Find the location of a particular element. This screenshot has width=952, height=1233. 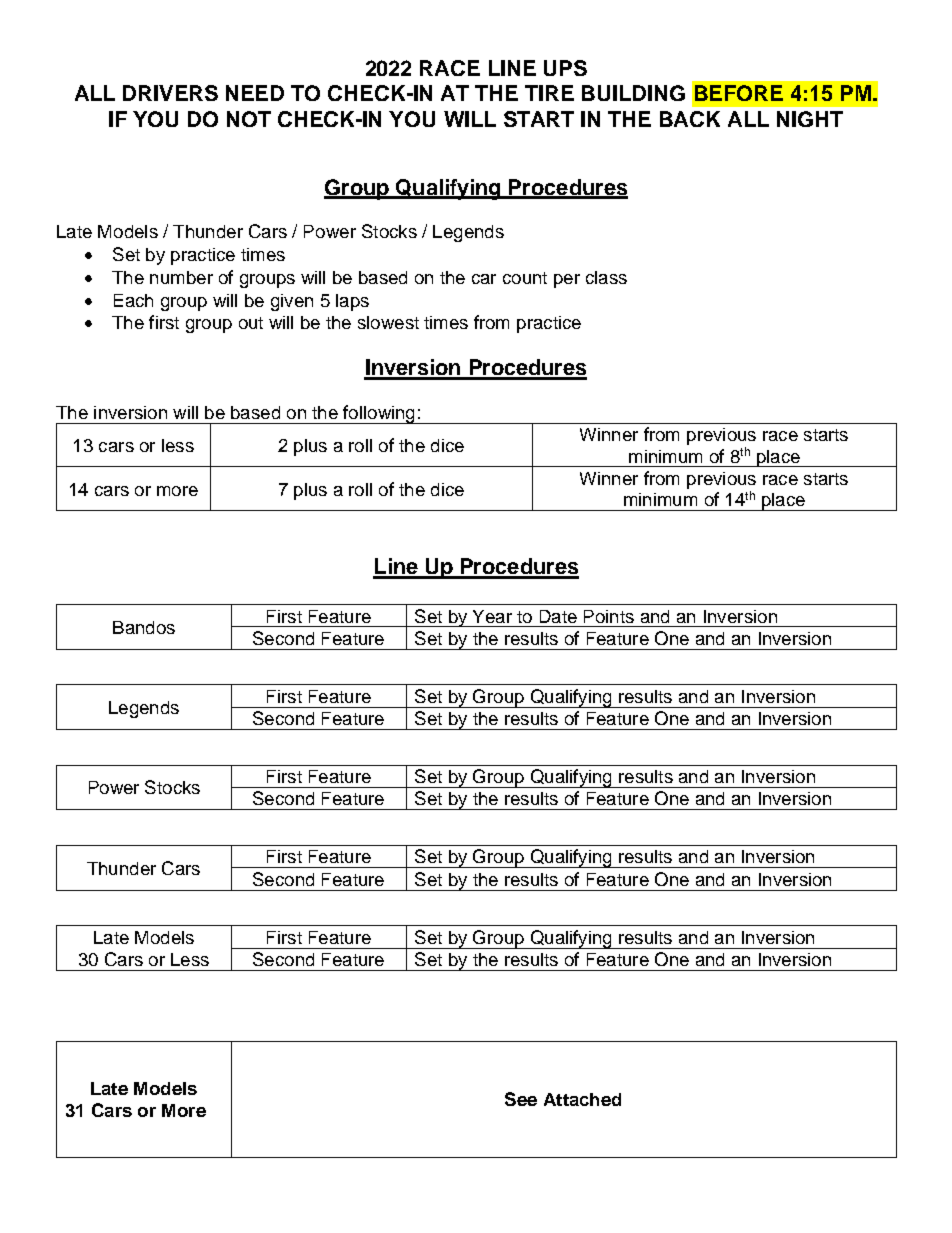

Year is located at coordinates (492, 616).
